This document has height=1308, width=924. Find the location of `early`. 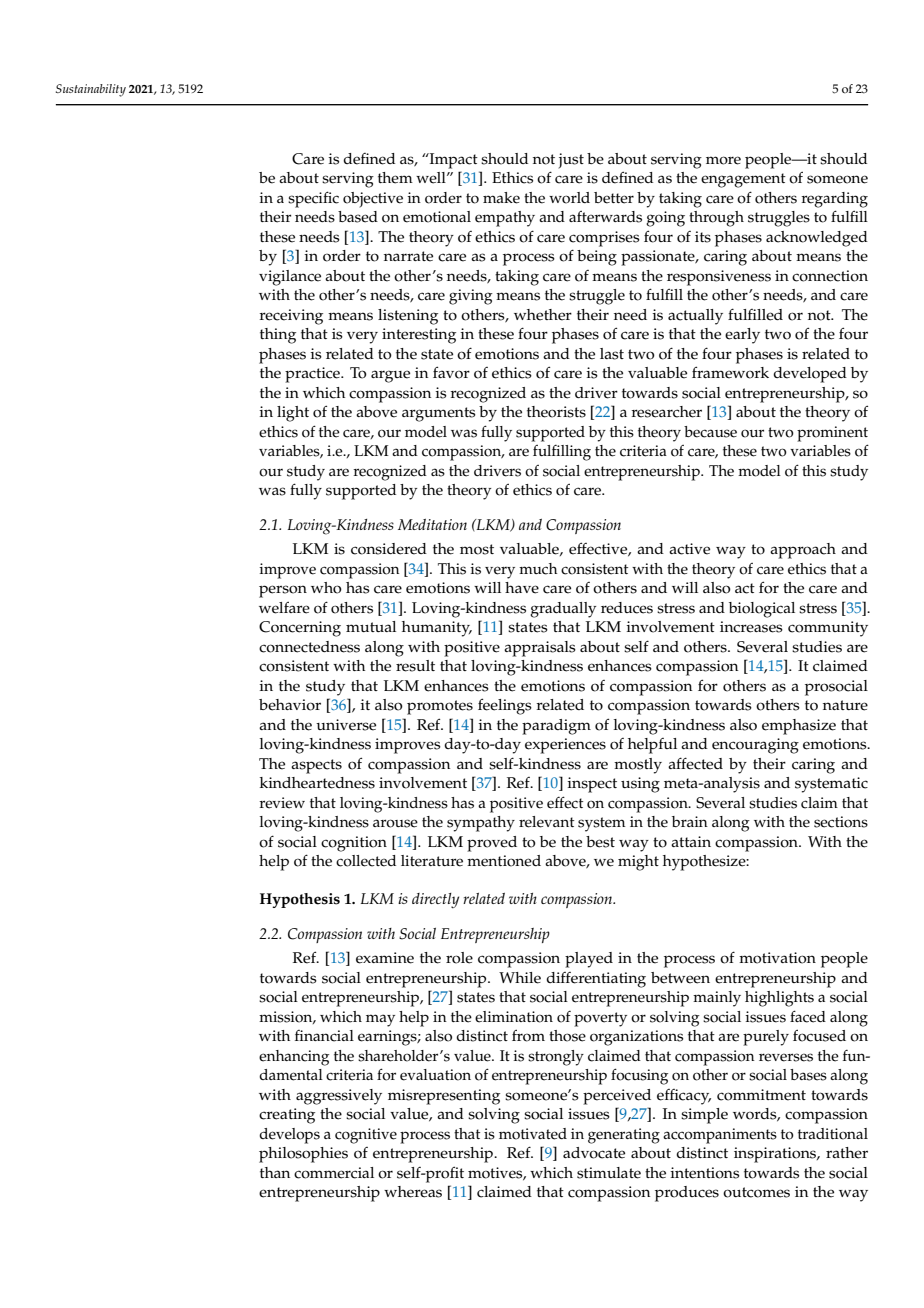

early is located at coordinates (742, 336).
